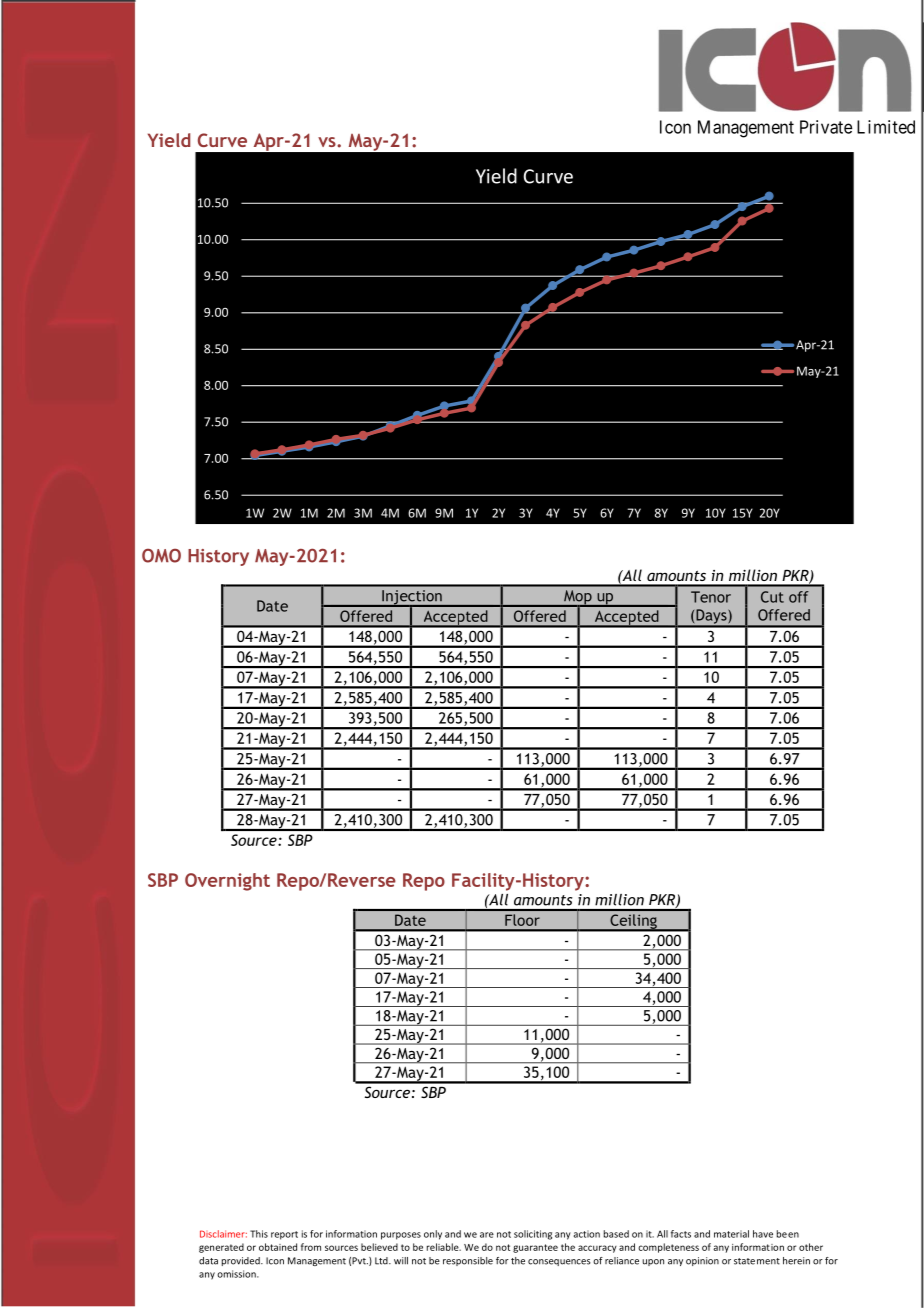  What do you see at coordinates (886, 127) in the page?
I see `Limited` at bounding box center [886, 127].
